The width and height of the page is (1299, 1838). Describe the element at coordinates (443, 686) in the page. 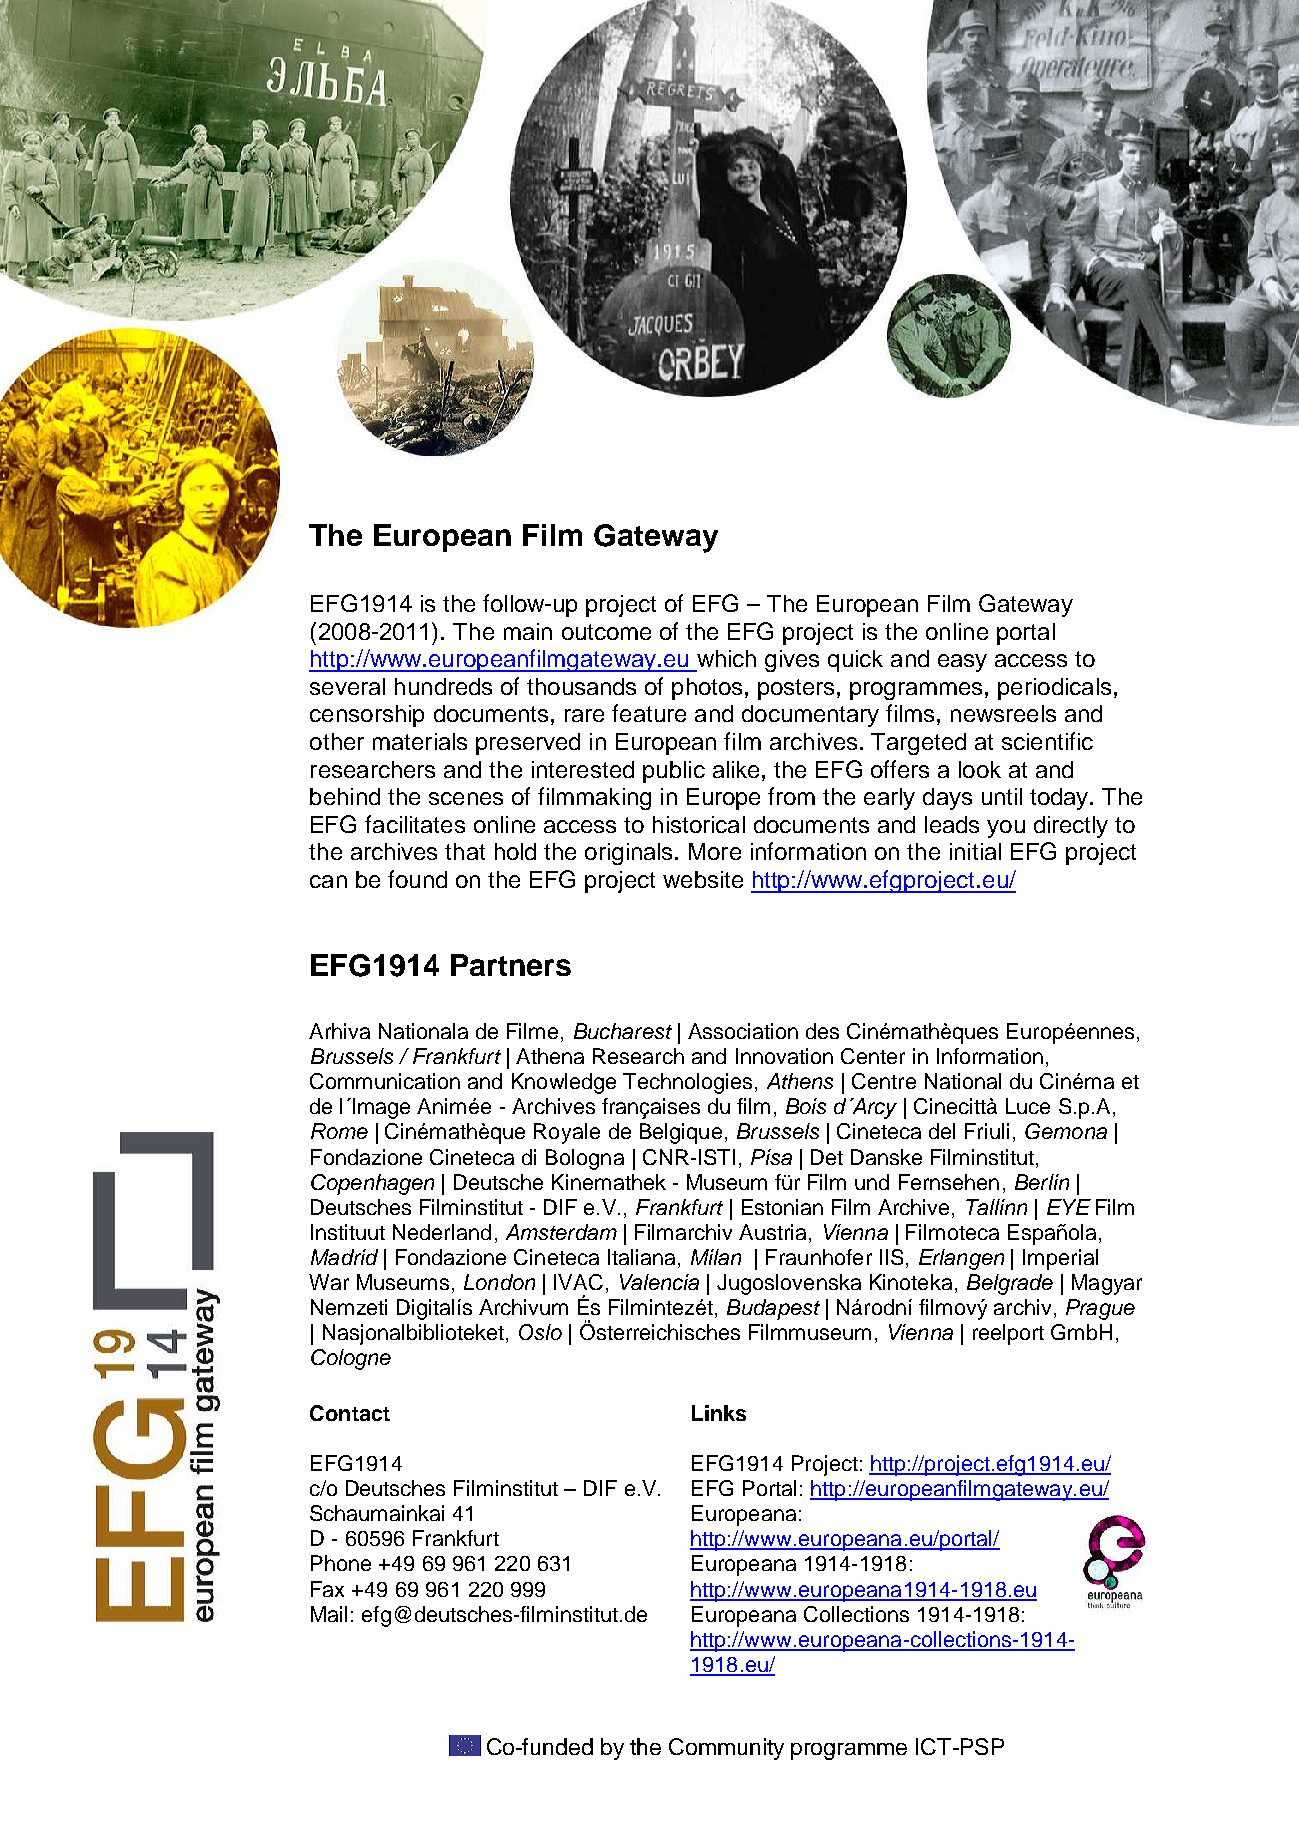

I see `hundreds` at that location.
